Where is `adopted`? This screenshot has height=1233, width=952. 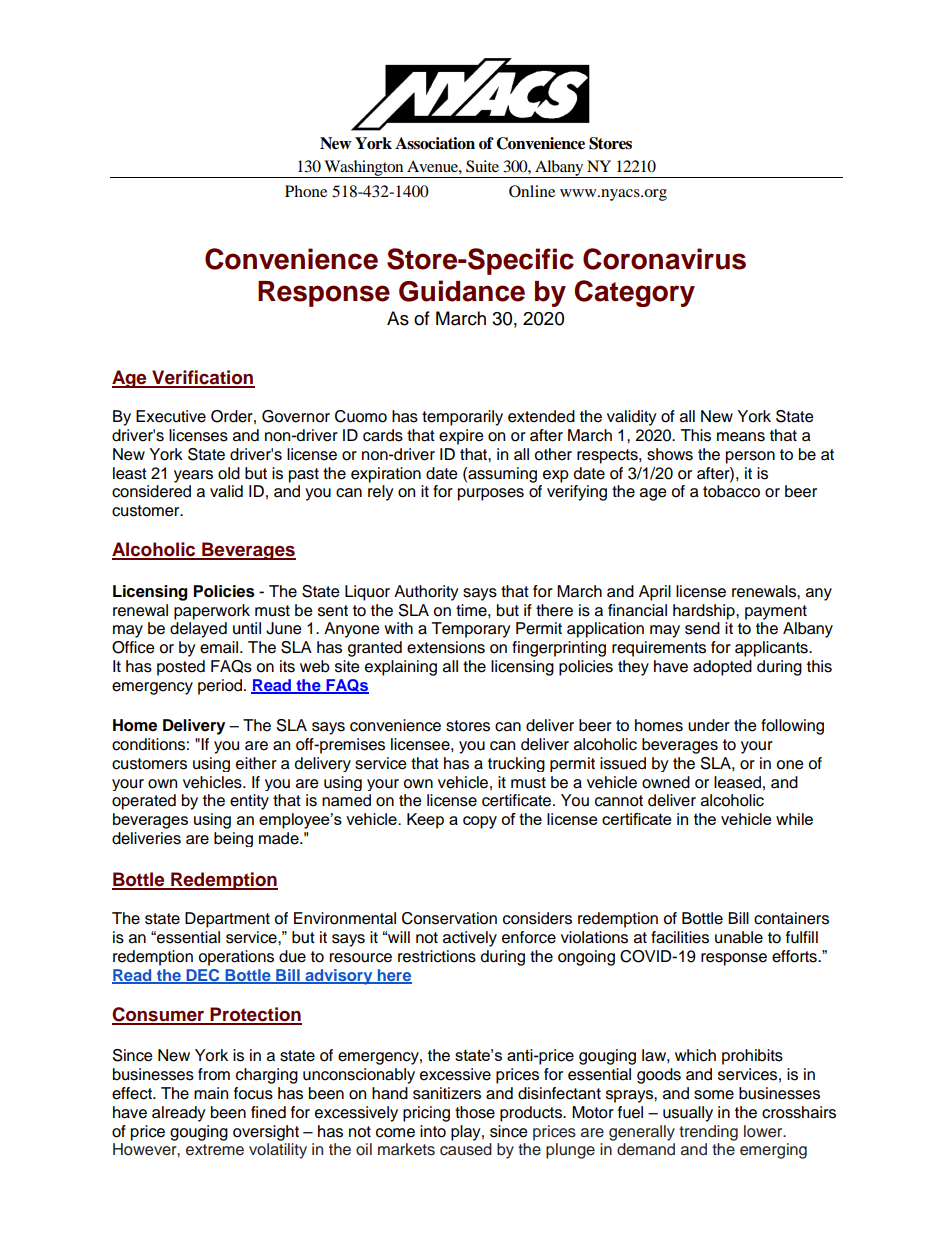 adopted is located at coordinates (722, 668).
